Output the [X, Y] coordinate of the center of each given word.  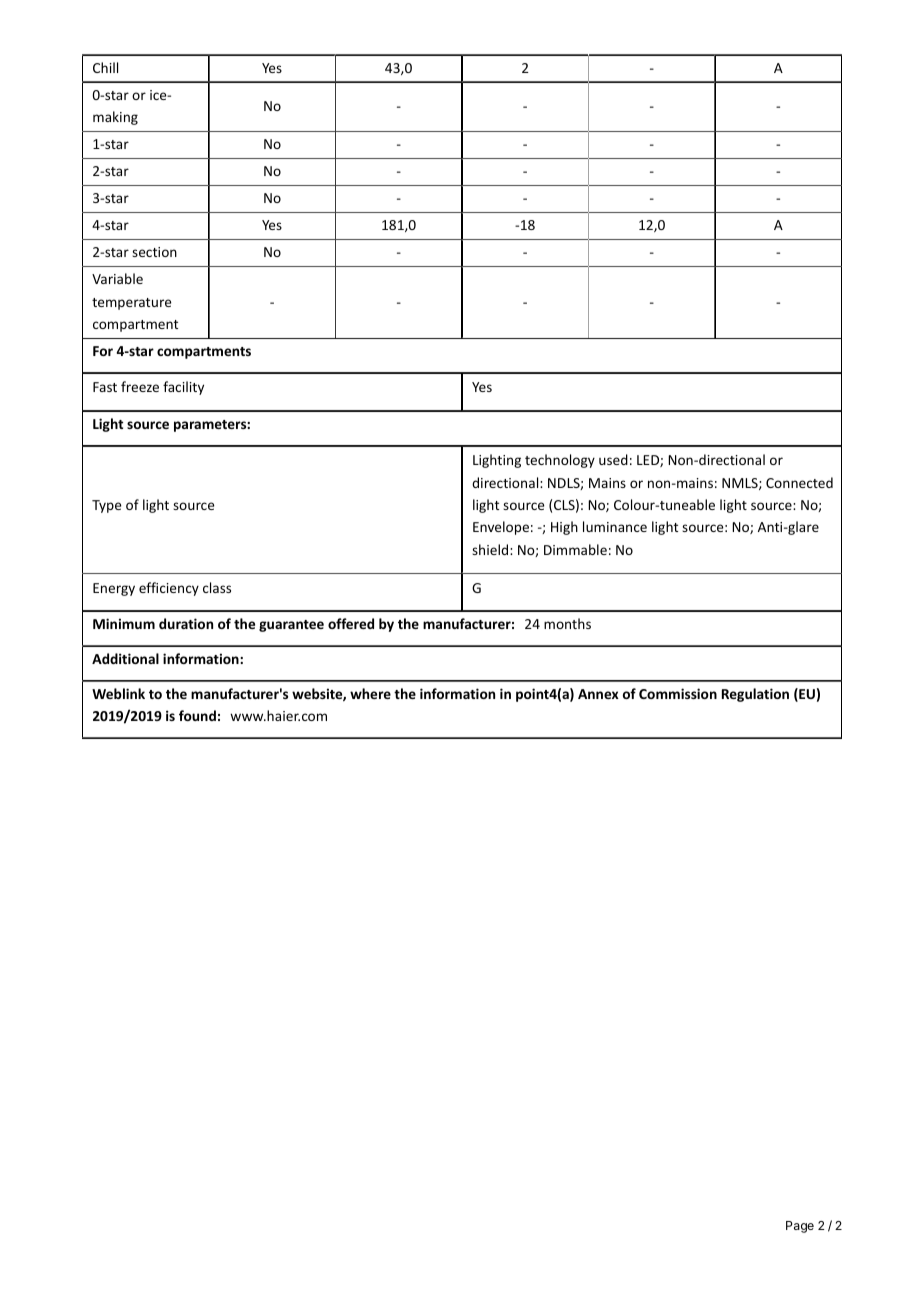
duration [186, 623]
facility [183, 388]
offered [351, 623]
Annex [598, 694]
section [154, 252]
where [370, 693]
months [567, 623]
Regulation [755, 695]
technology [560, 461]
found [197, 715]
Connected [799, 482]
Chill [105, 67]
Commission [678, 693]
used [613, 459]
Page [800, 1227]
